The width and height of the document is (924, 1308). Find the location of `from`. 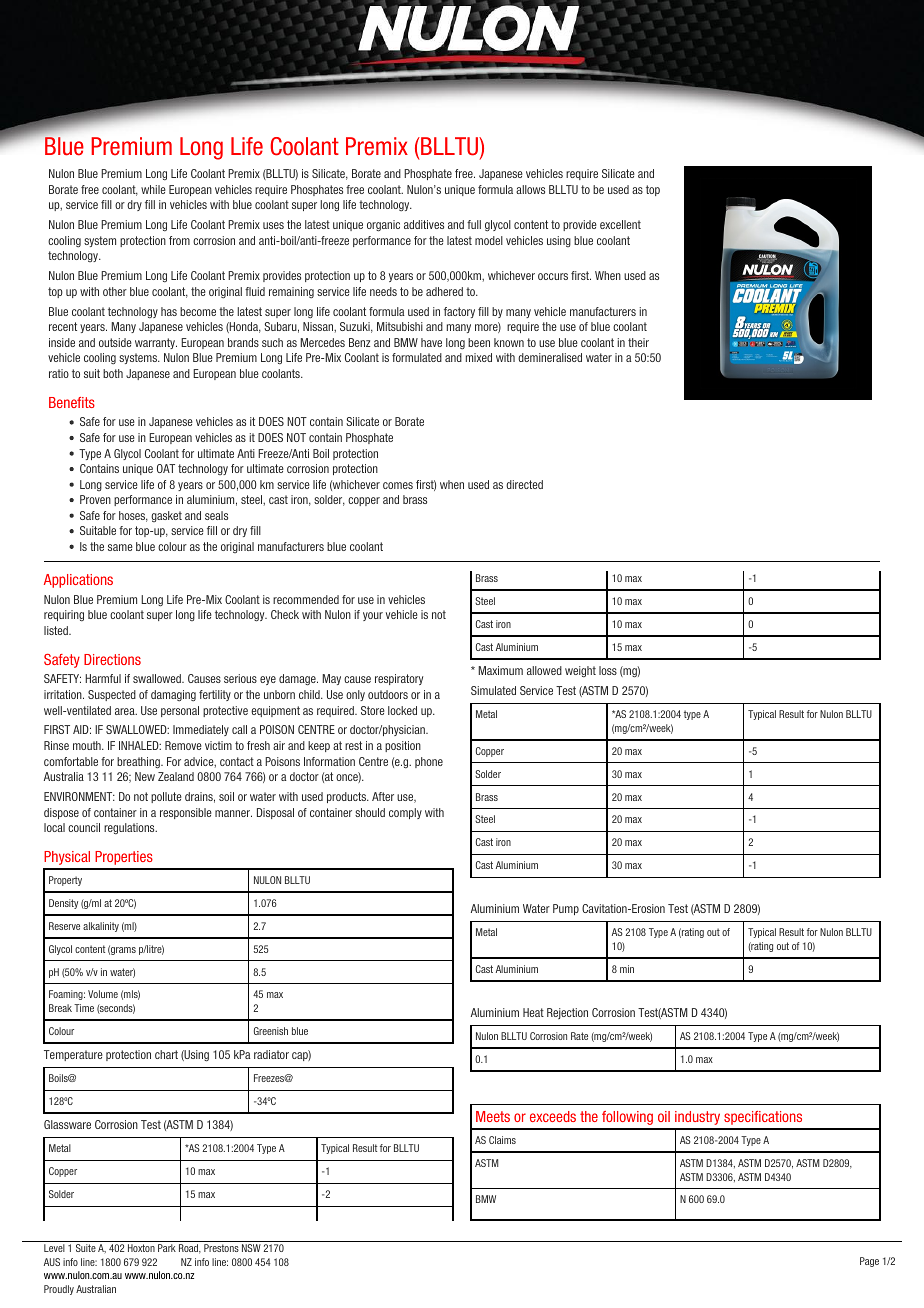

from is located at coordinates (179, 240).
